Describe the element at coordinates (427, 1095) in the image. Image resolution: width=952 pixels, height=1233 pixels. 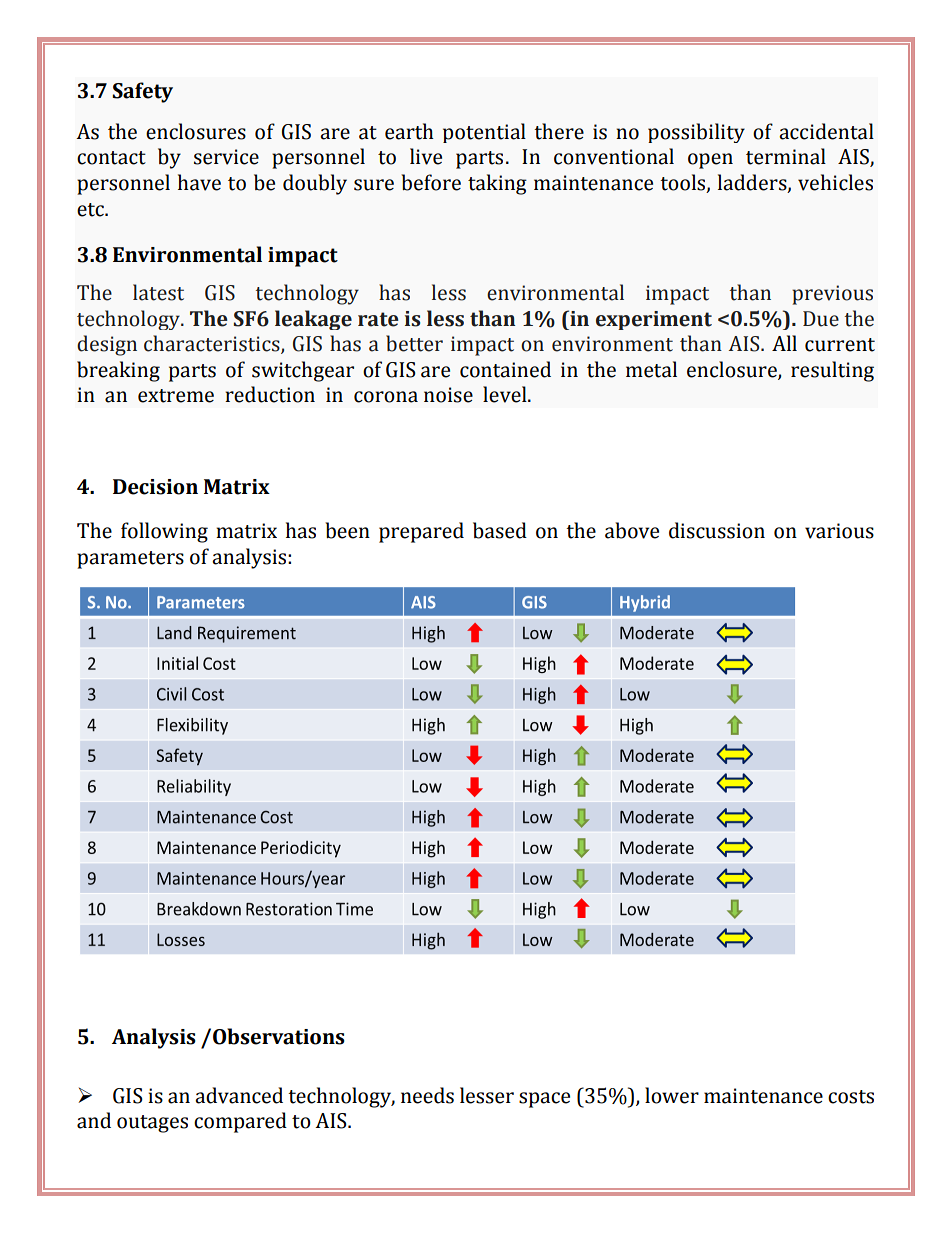
I see `needs` at that location.
